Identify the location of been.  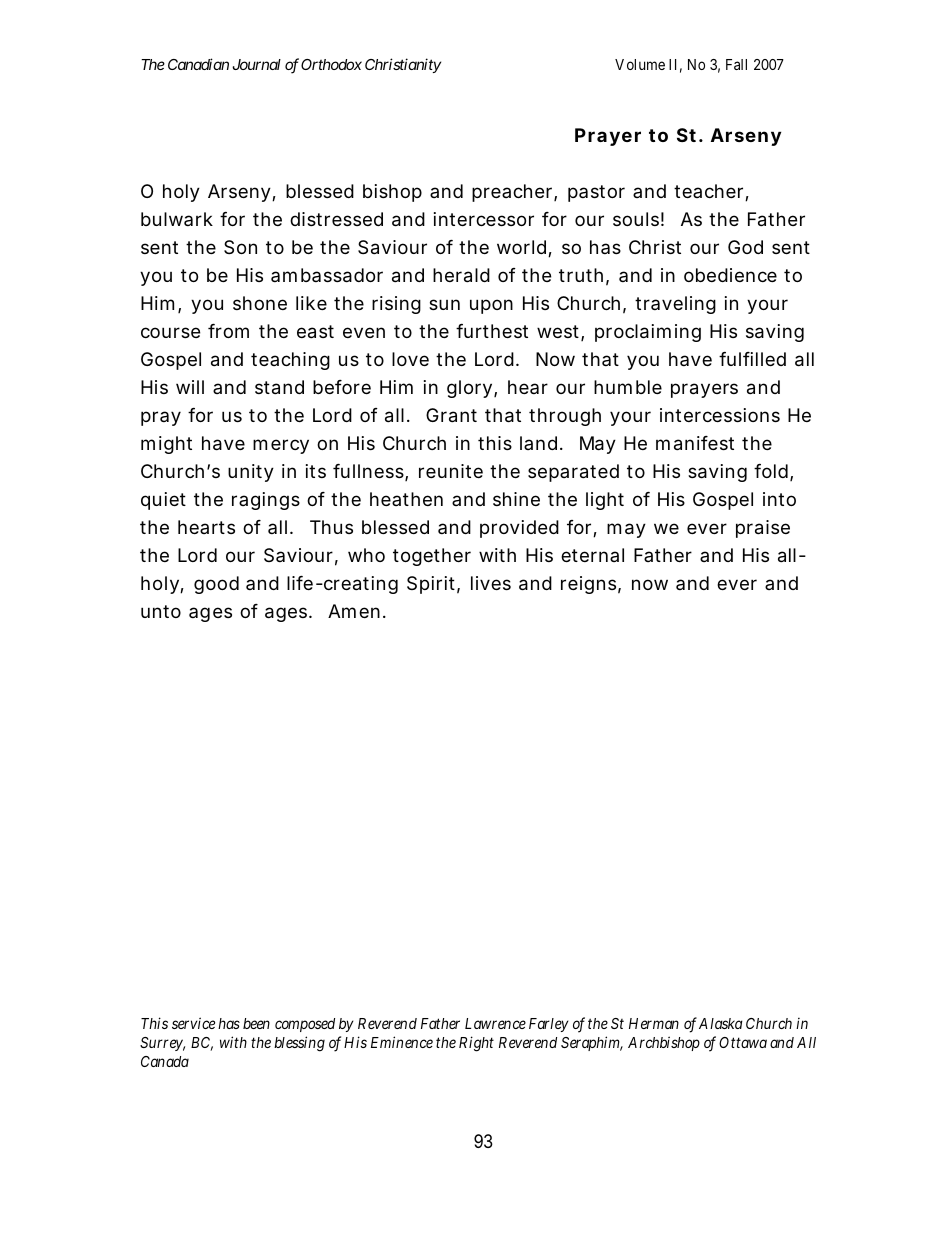
(256, 1023).
